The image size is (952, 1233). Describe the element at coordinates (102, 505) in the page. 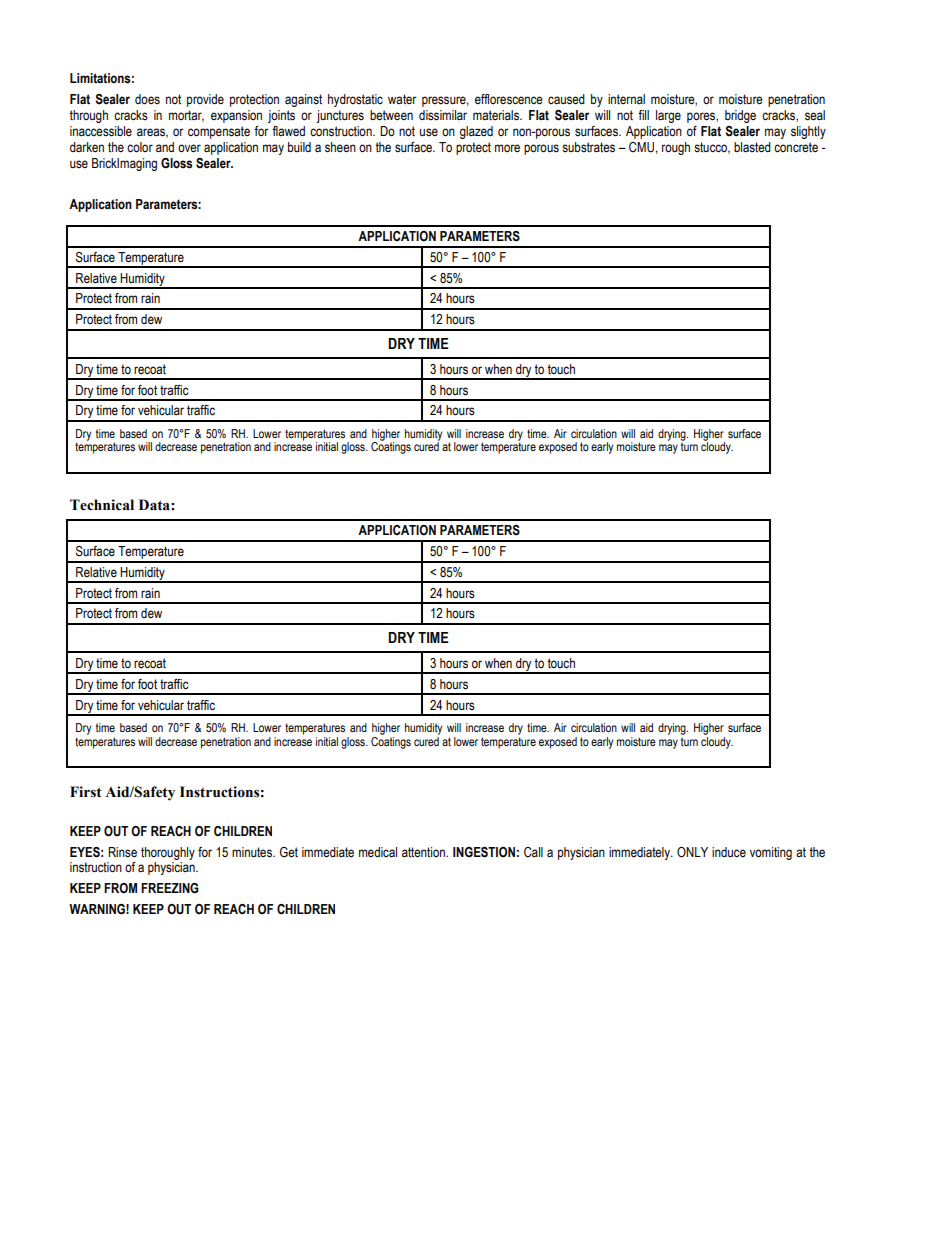

I see `Technical` at that location.
